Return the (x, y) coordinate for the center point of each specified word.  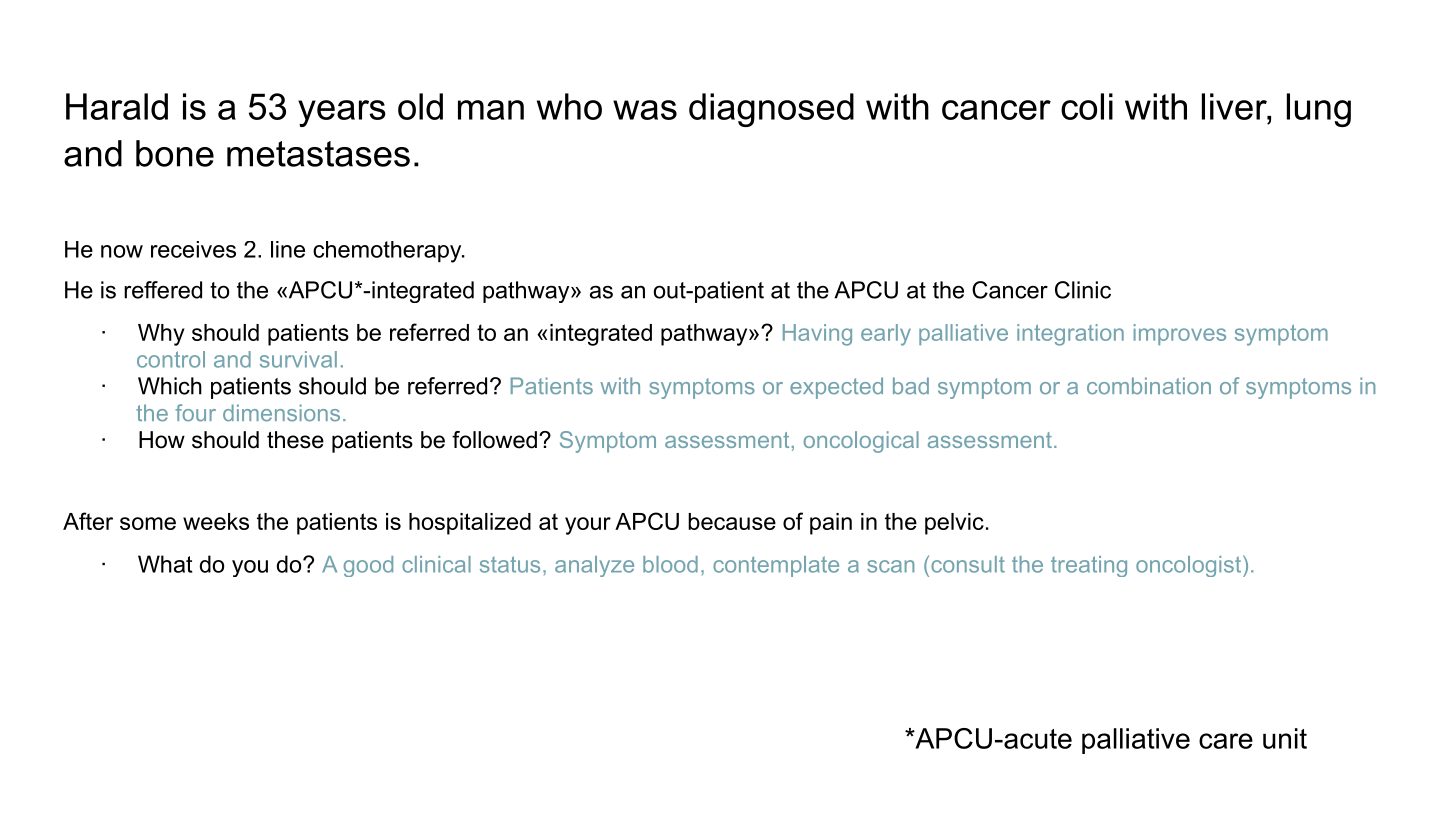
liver (1235, 106)
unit (1285, 738)
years (342, 113)
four (195, 413)
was (645, 110)
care (1226, 741)
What (165, 564)
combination (1149, 386)
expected (836, 388)
